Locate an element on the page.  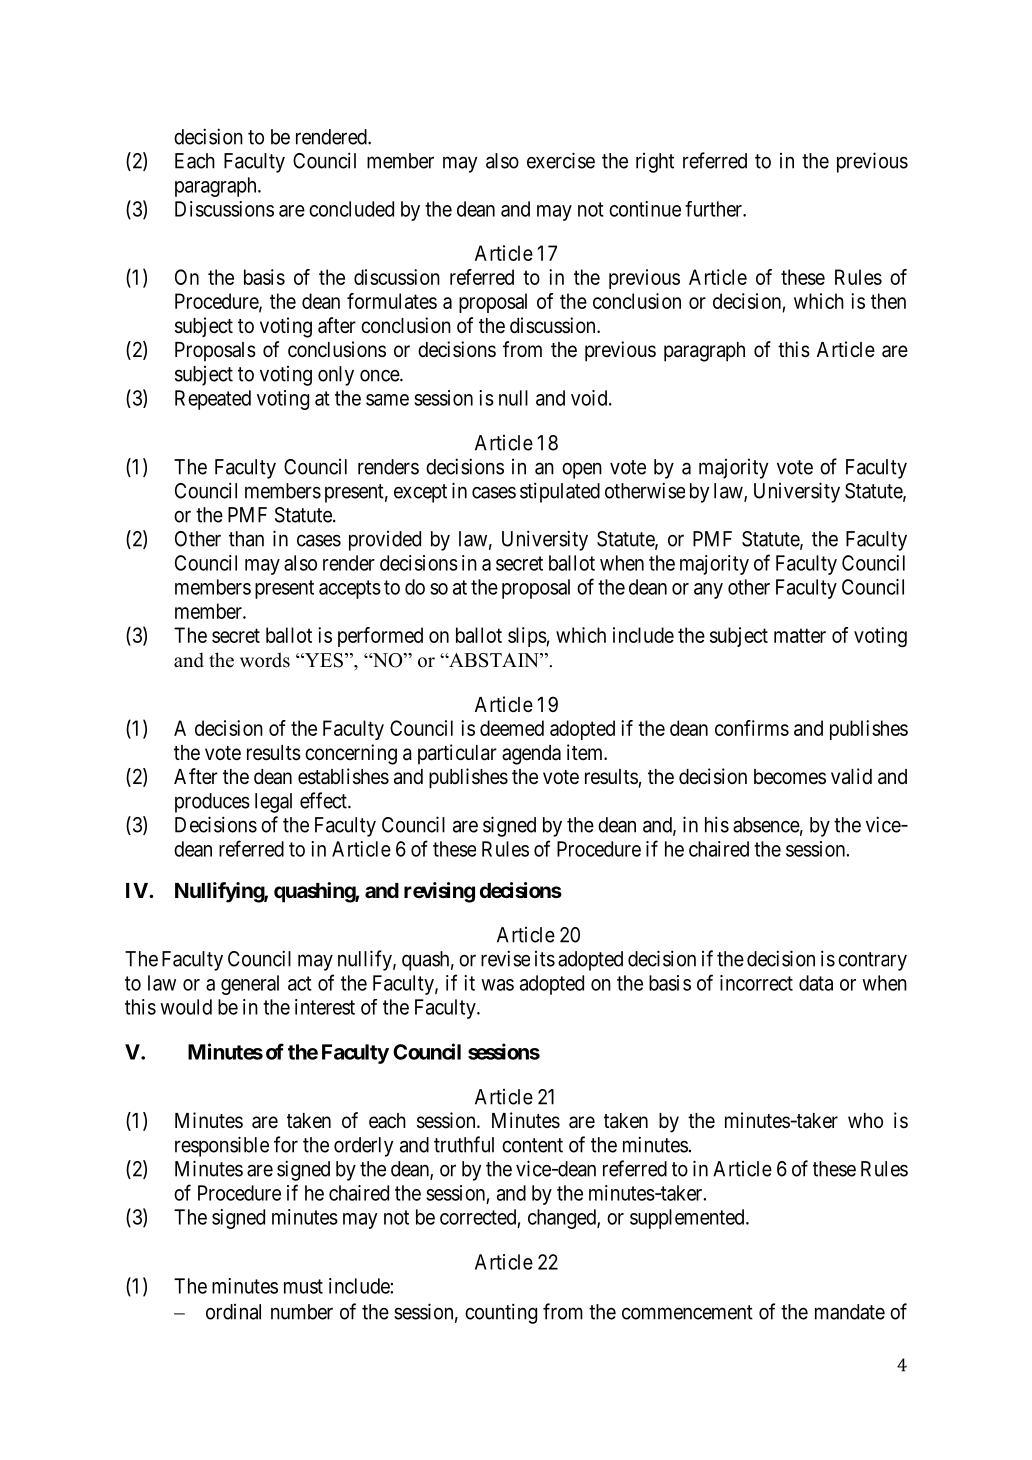
matter is located at coordinates (800, 635).
